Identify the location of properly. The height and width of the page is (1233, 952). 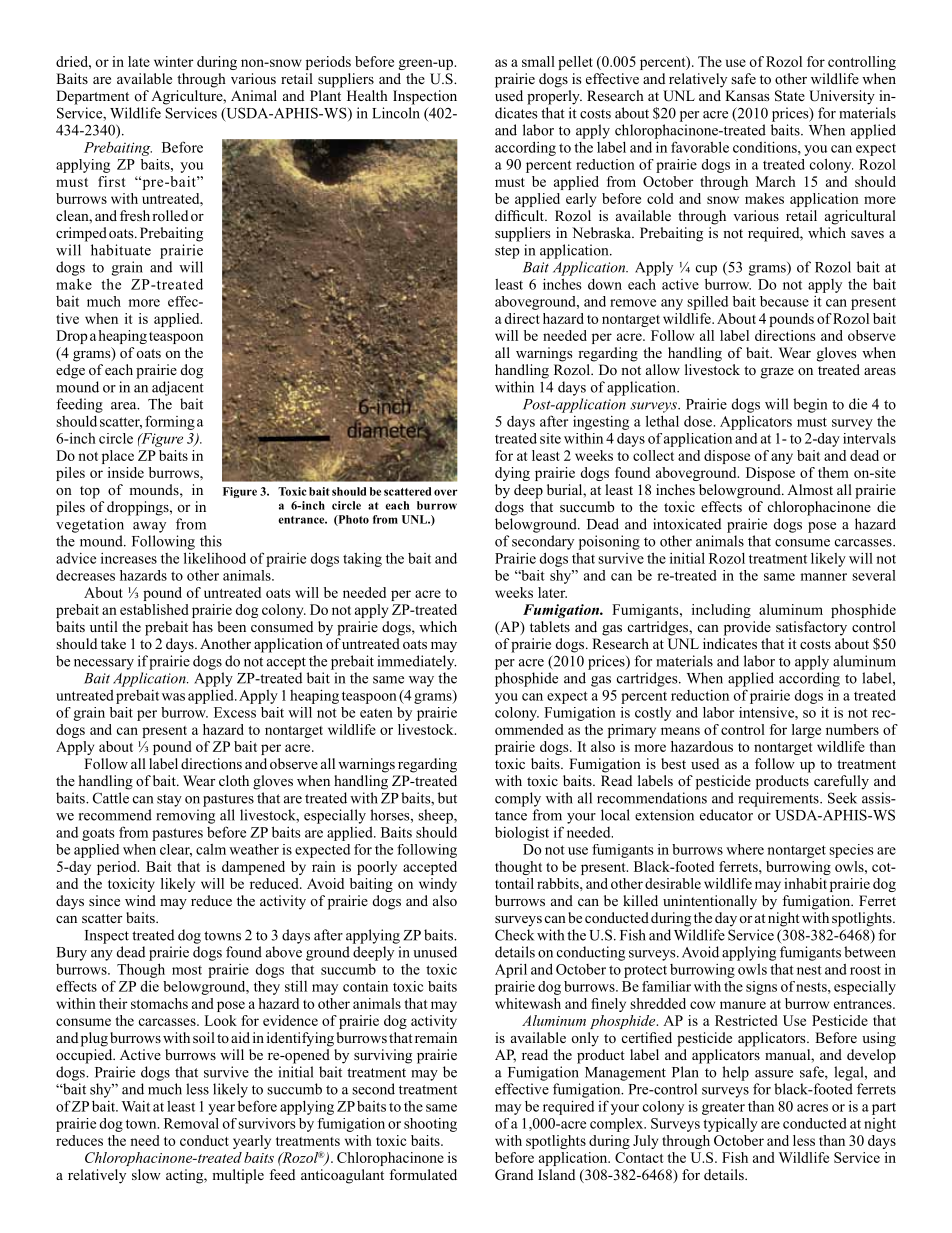
(554, 97).
